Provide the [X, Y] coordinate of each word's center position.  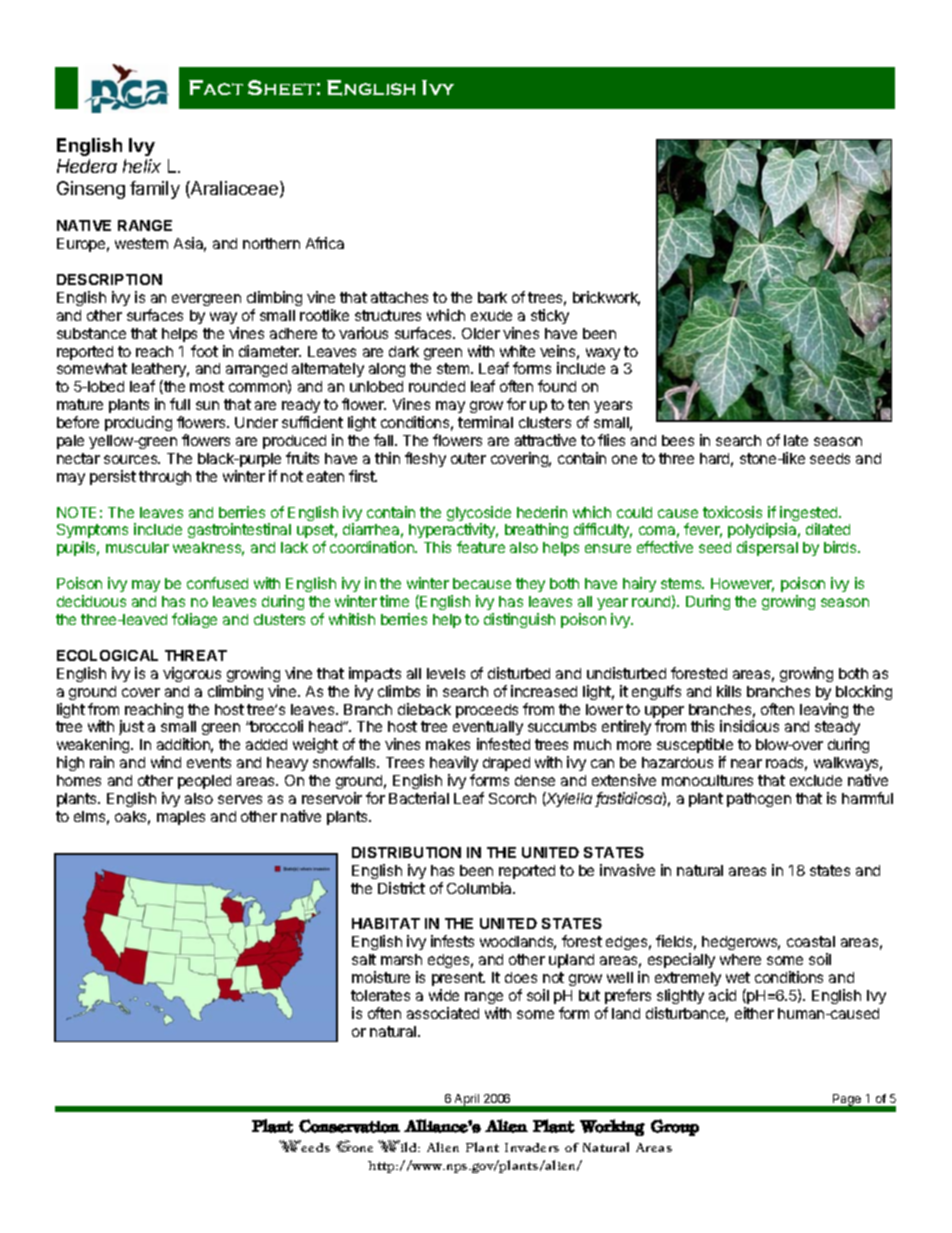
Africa [325, 243]
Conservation [349, 1126]
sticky [550, 316]
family [155, 190]
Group [675, 1127]
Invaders [532, 1147]
